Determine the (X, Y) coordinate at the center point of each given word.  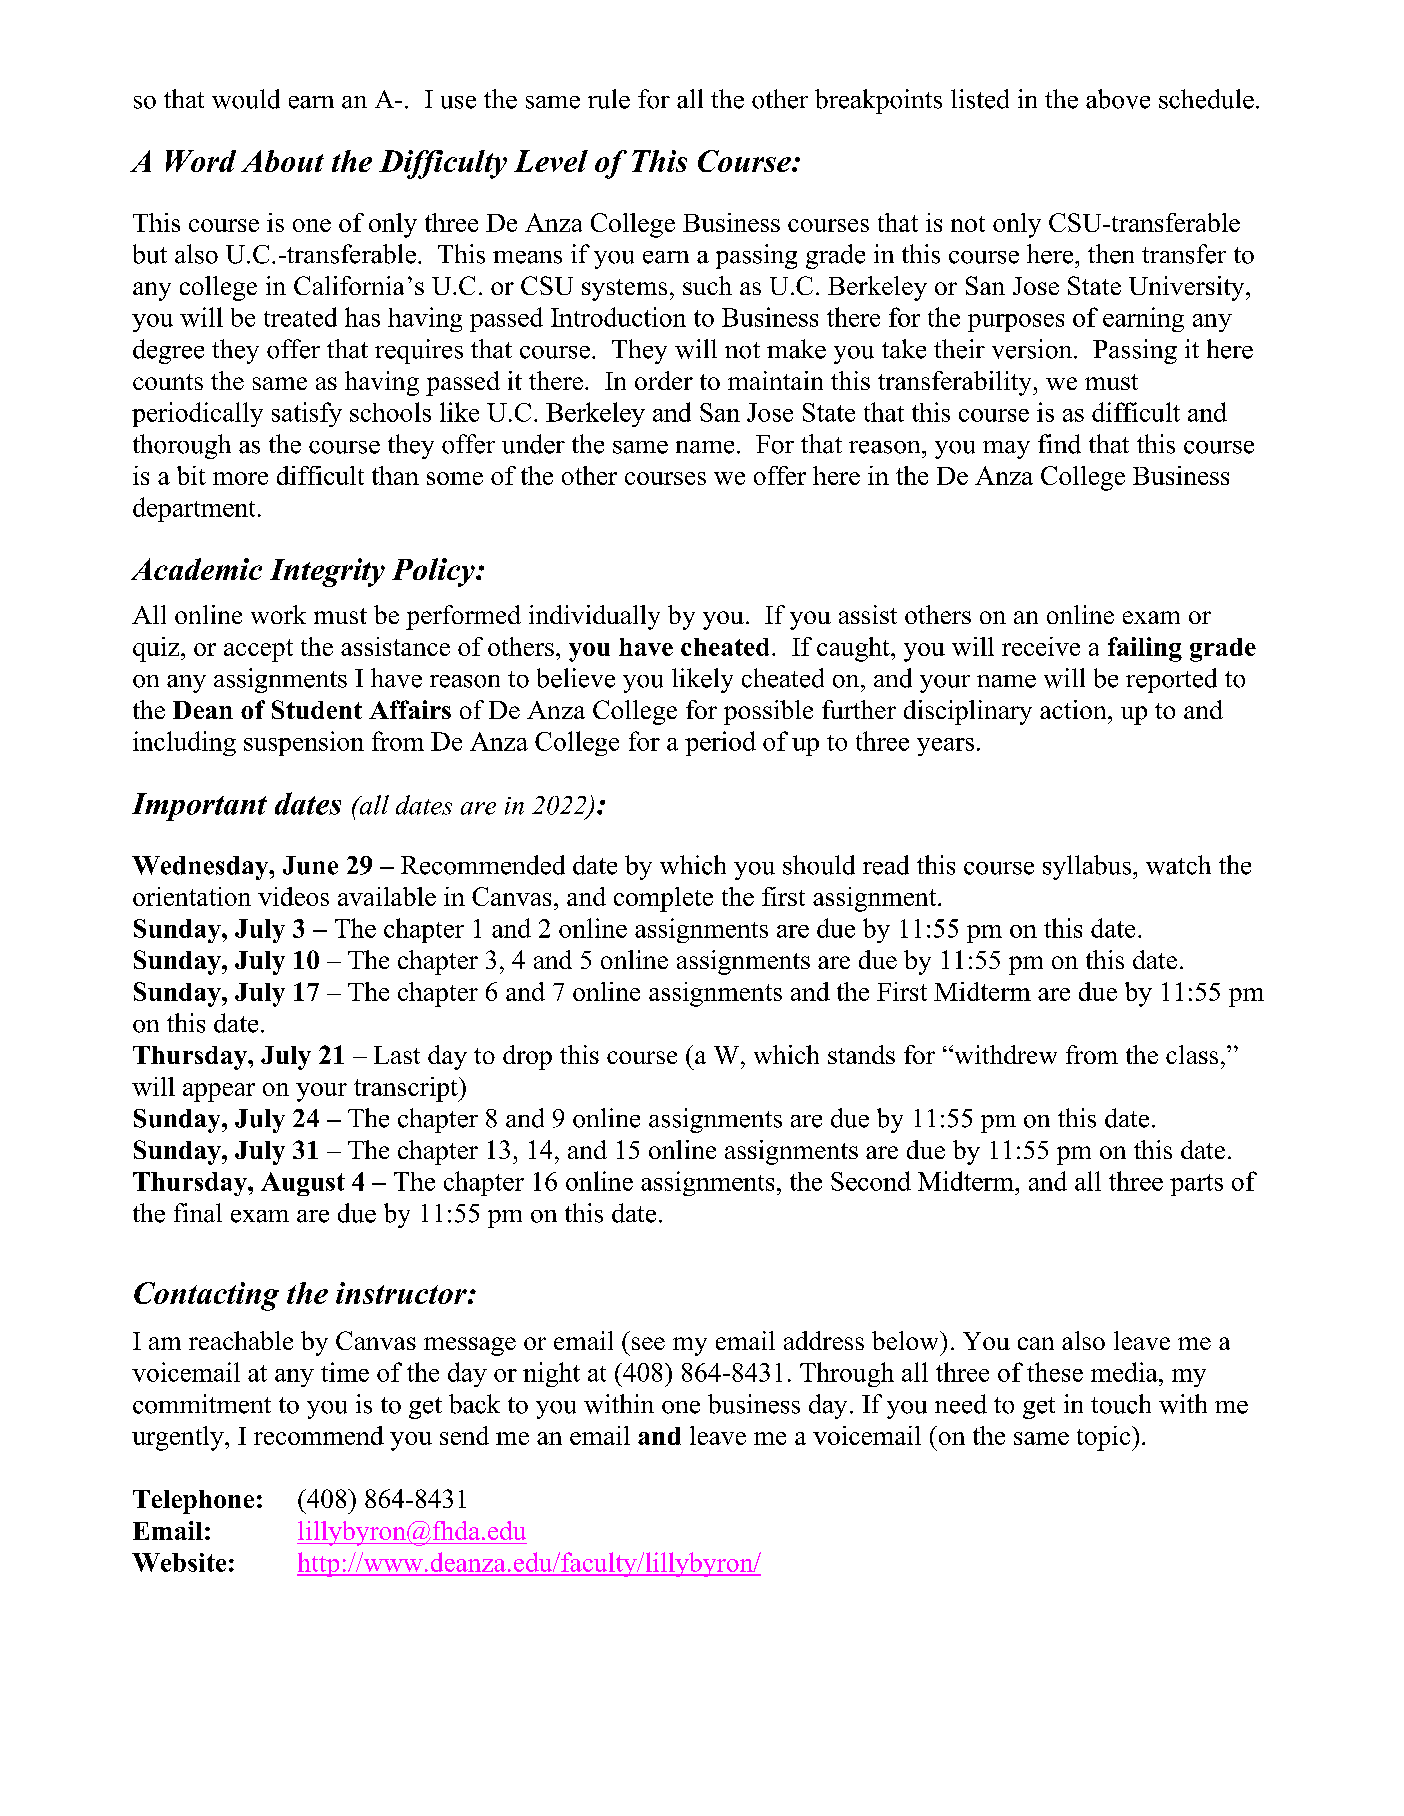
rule (609, 99)
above (1118, 99)
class (1192, 1054)
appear (219, 1092)
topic (1105, 1438)
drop (527, 1057)
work (278, 614)
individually (594, 617)
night (551, 1374)
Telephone (193, 1502)
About (282, 161)
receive (1041, 646)
